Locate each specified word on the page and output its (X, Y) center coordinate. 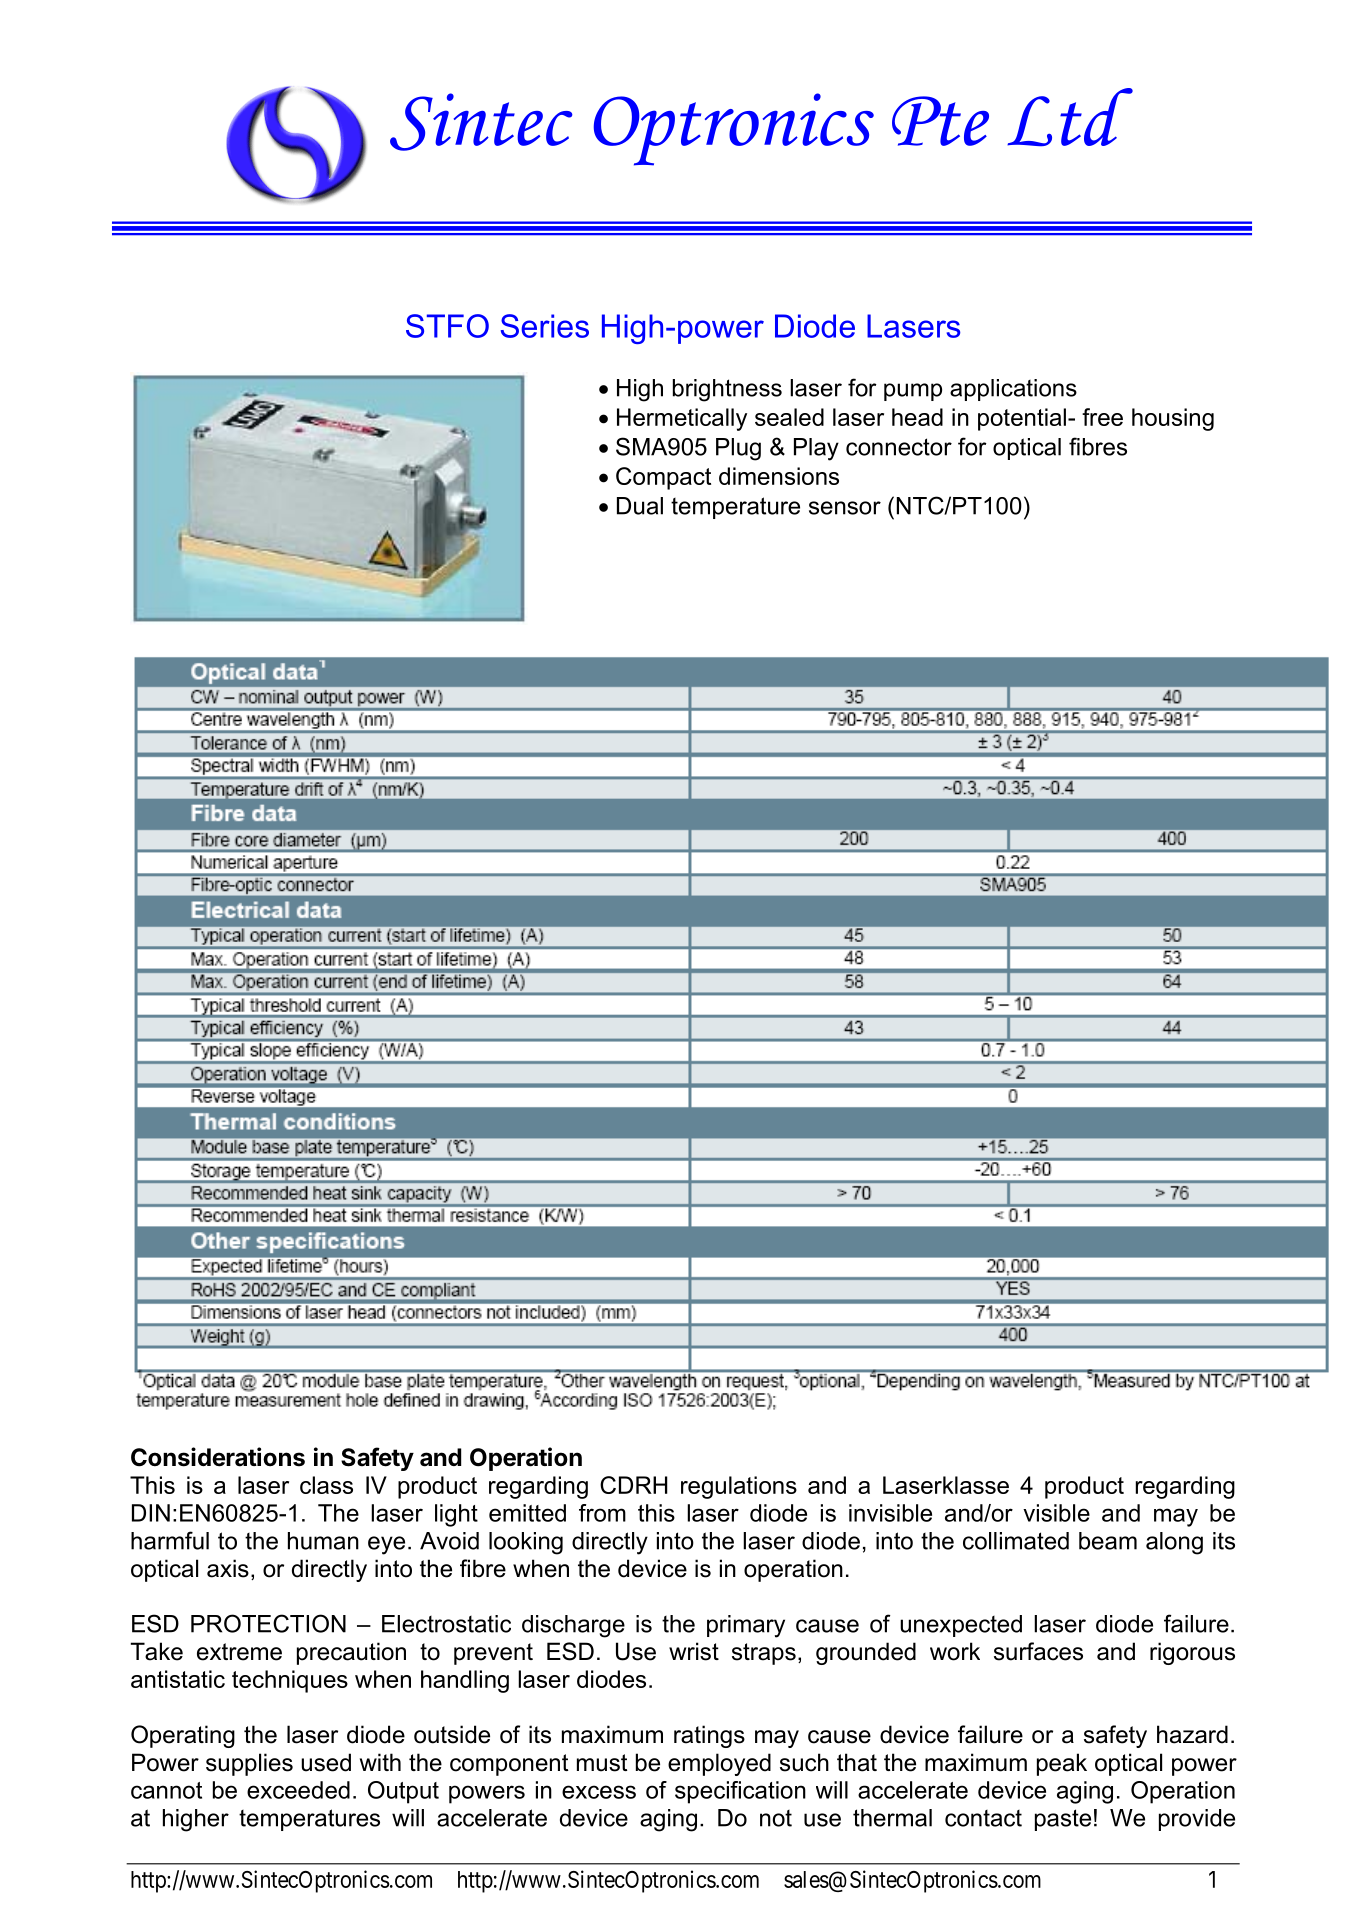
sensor (845, 508)
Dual (640, 506)
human (323, 1541)
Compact (663, 478)
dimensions (779, 476)
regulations (739, 1487)
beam (1108, 1541)
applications (1013, 390)
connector (899, 447)
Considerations (218, 1457)
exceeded (298, 1790)
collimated (1016, 1541)
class (326, 1485)
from (602, 1513)
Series (545, 326)
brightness (727, 390)
